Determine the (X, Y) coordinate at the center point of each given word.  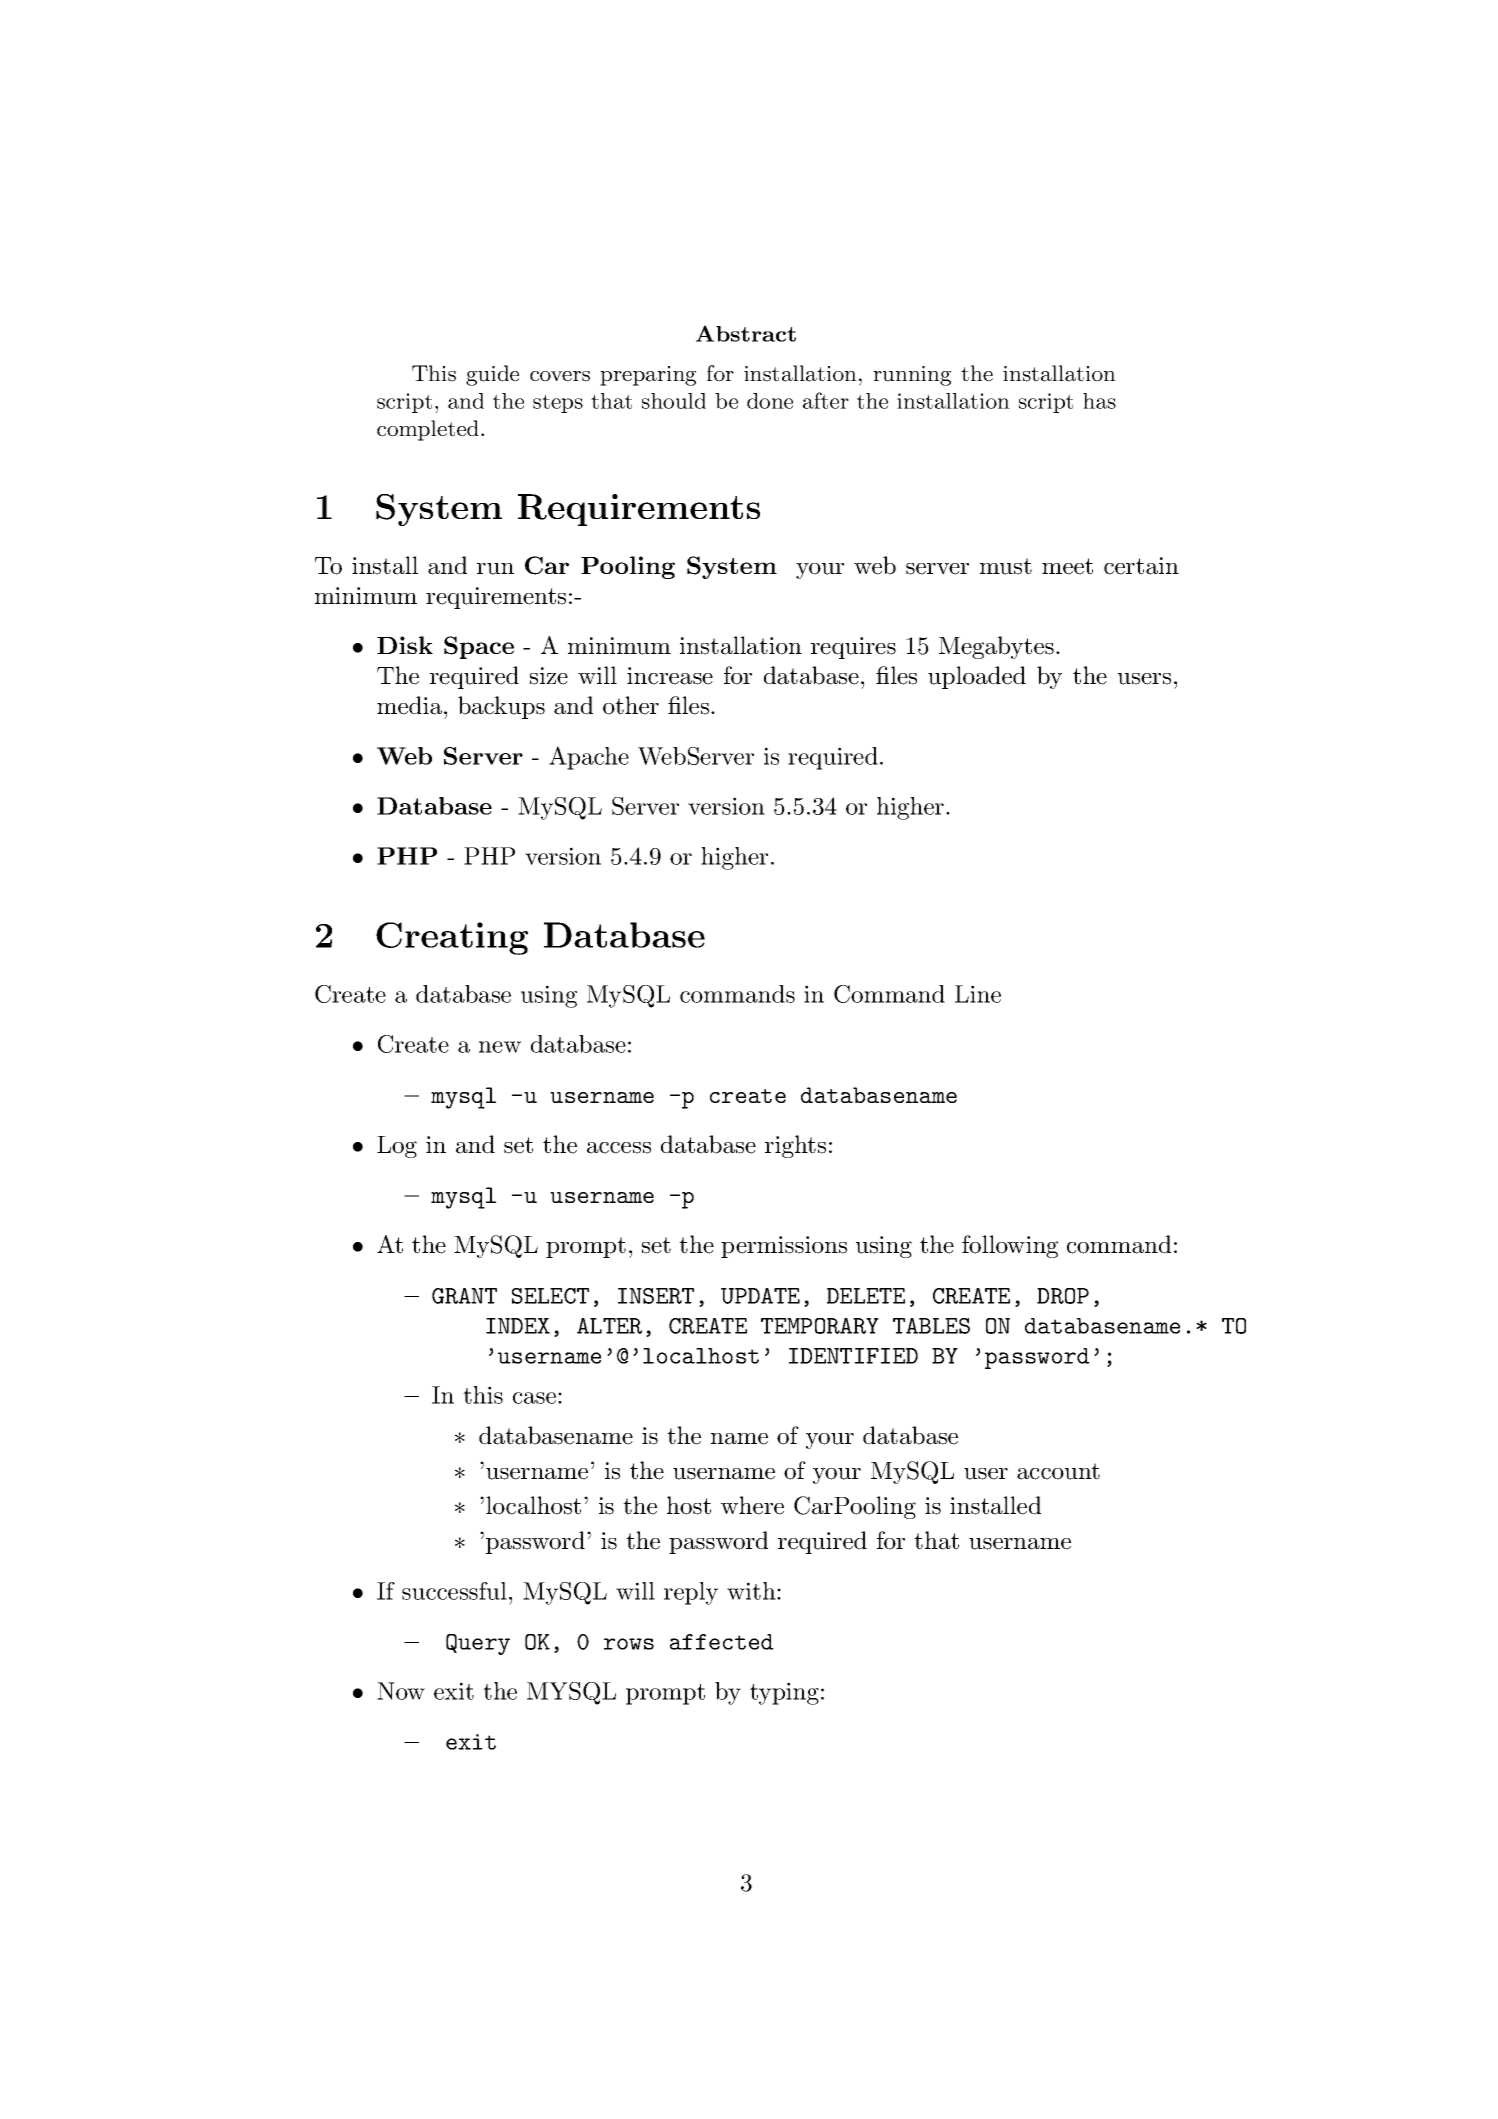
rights (795, 1146)
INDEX (518, 1326)
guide (492, 375)
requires (853, 648)
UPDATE (760, 1296)
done (770, 401)
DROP (1063, 1296)
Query (478, 1644)
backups (501, 707)
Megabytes (996, 647)
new (500, 1047)
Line (978, 994)
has (1099, 401)
